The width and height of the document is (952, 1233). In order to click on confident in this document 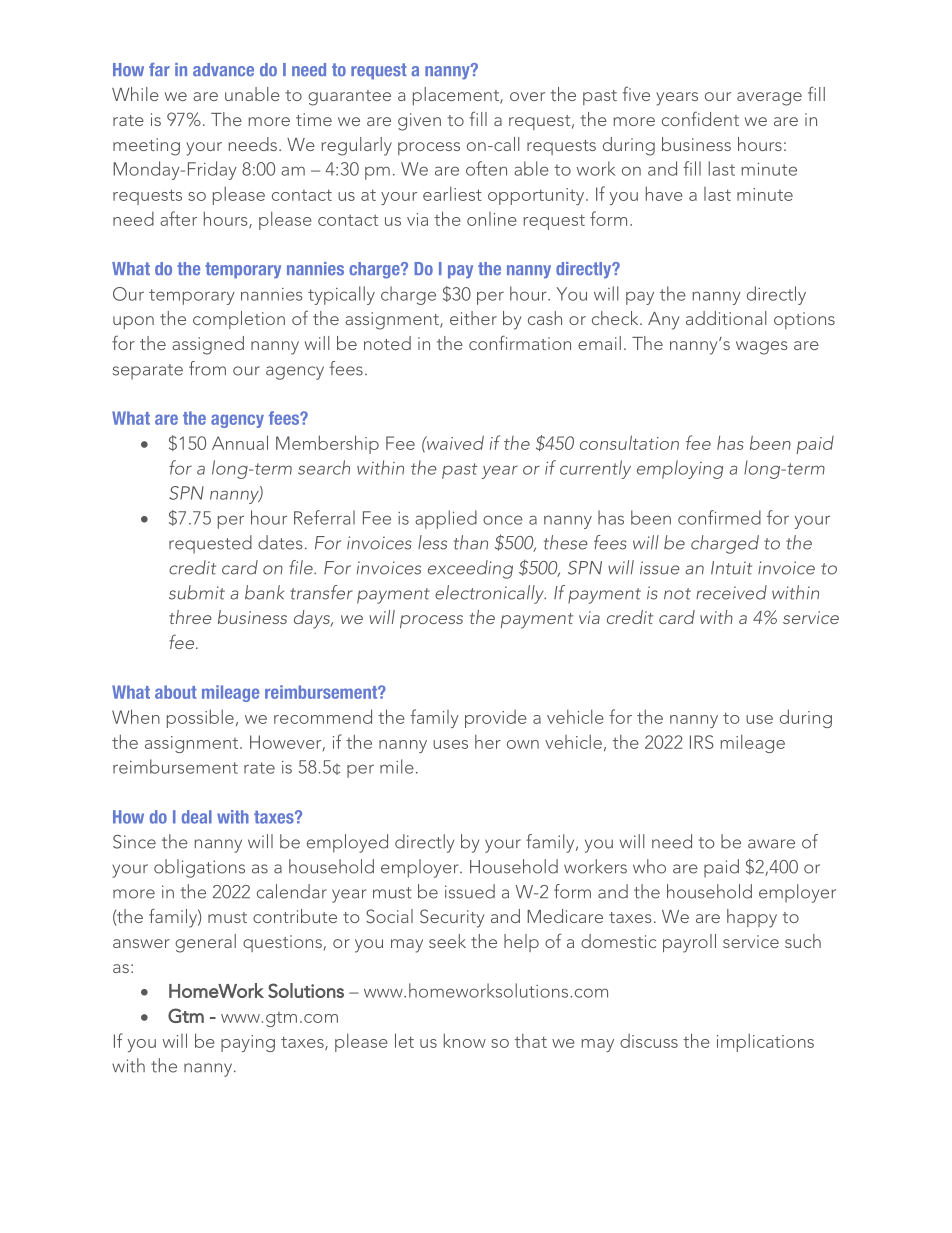, I will do `click(700, 118)`.
